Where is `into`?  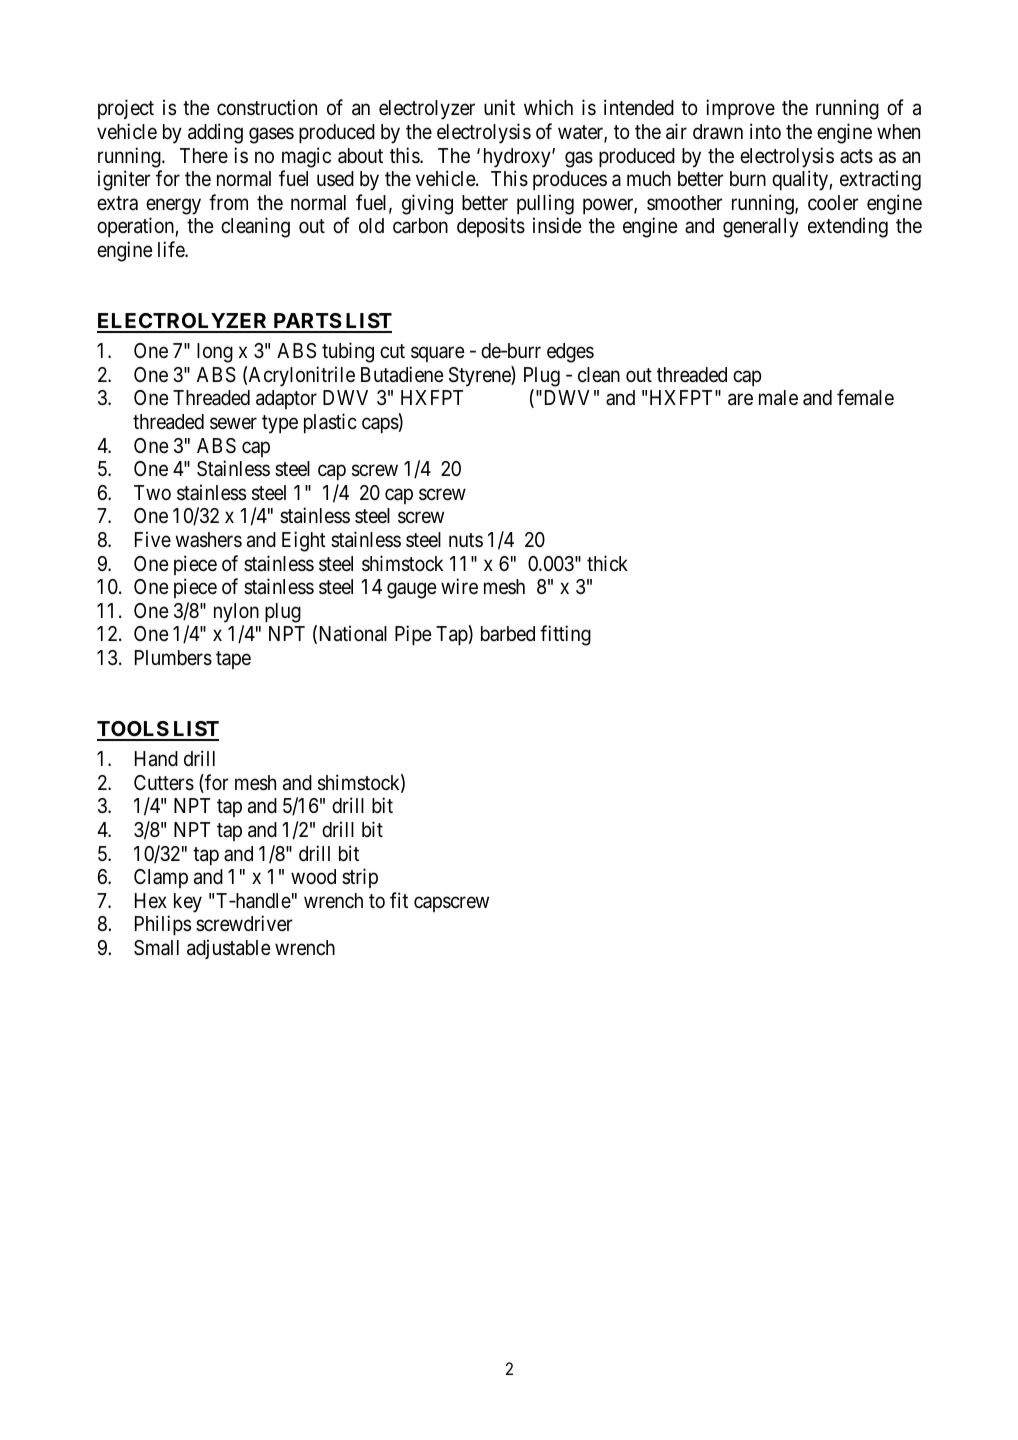 into is located at coordinates (765, 131).
